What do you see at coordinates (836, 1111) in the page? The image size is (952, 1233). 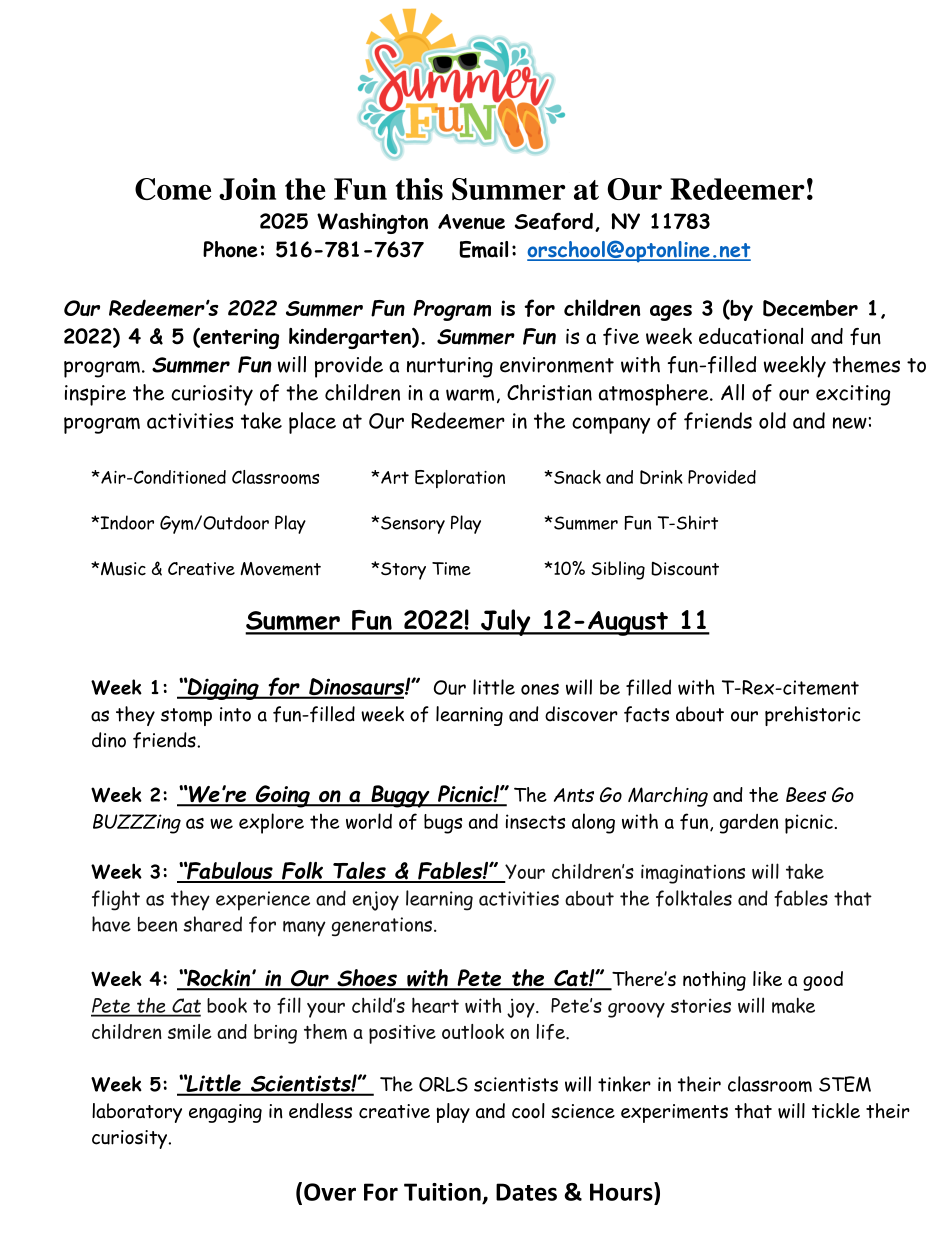 I see `tickle` at bounding box center [836, 1111].
